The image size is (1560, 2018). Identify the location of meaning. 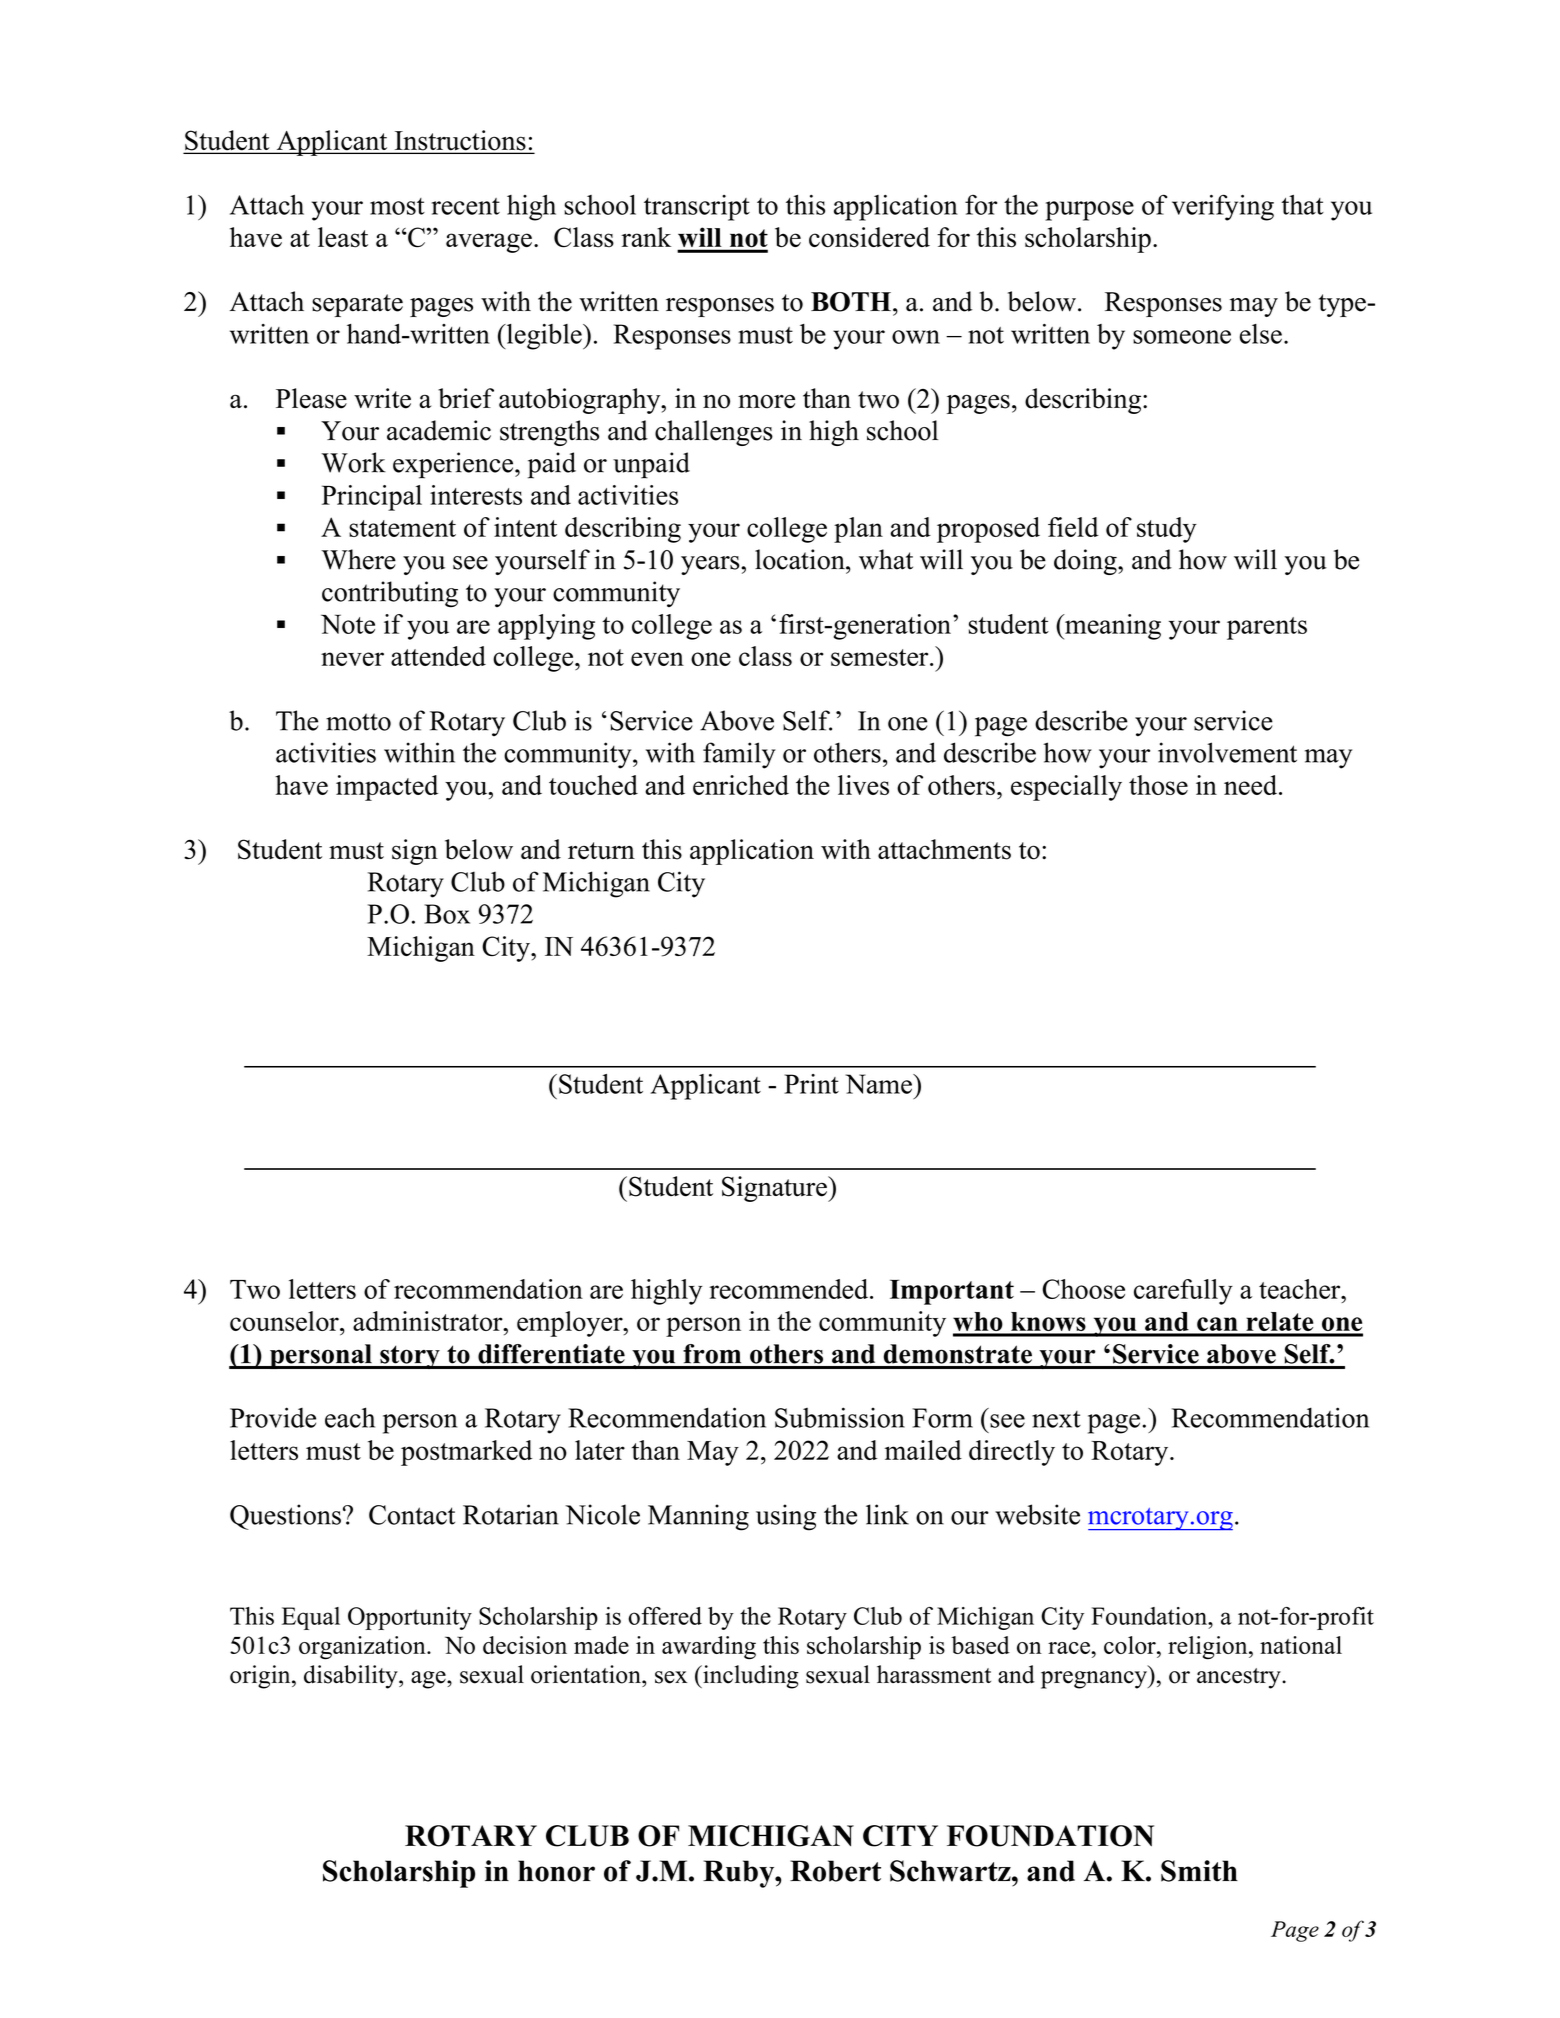
(1112, 627).
